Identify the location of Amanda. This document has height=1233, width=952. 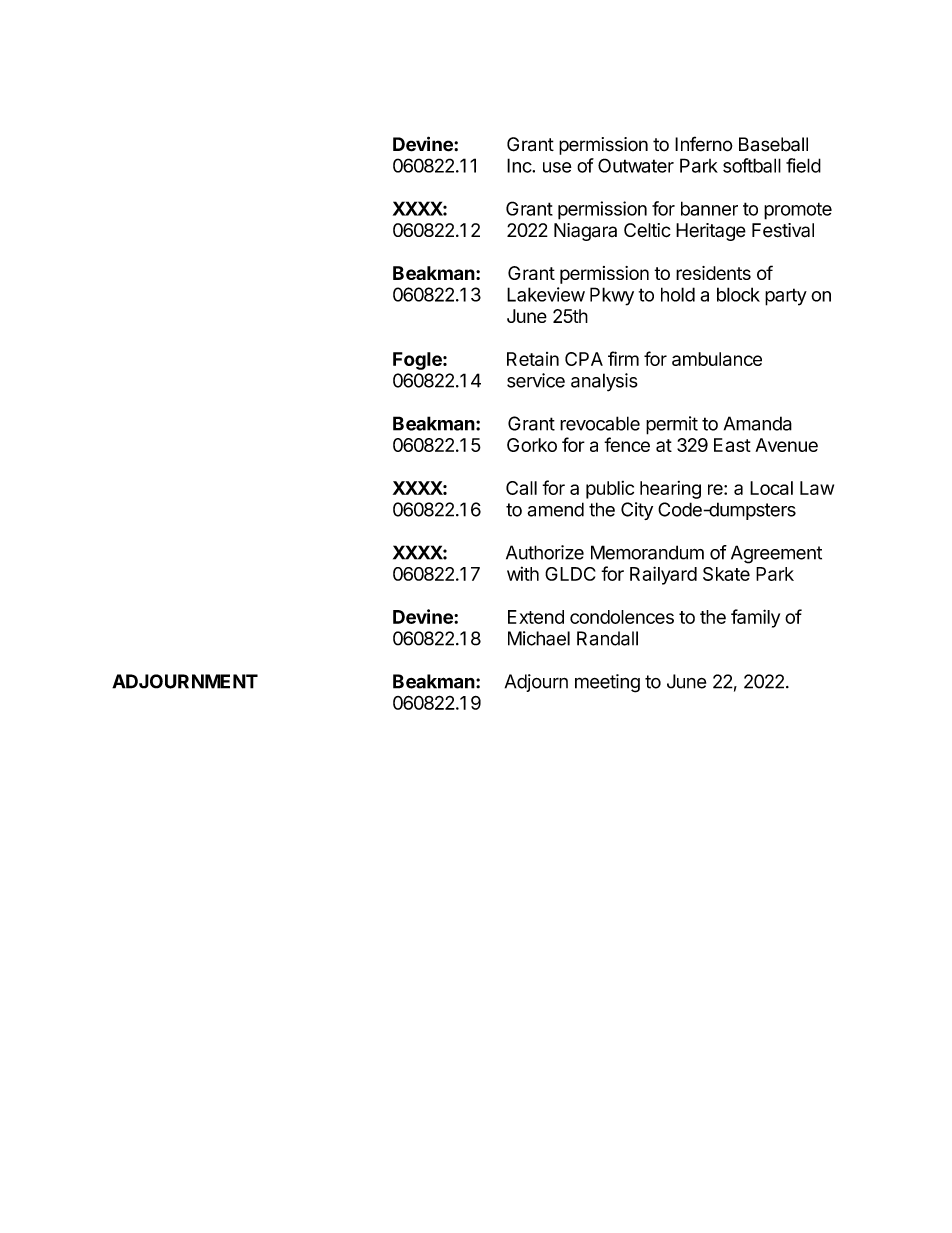
(758, 423).
